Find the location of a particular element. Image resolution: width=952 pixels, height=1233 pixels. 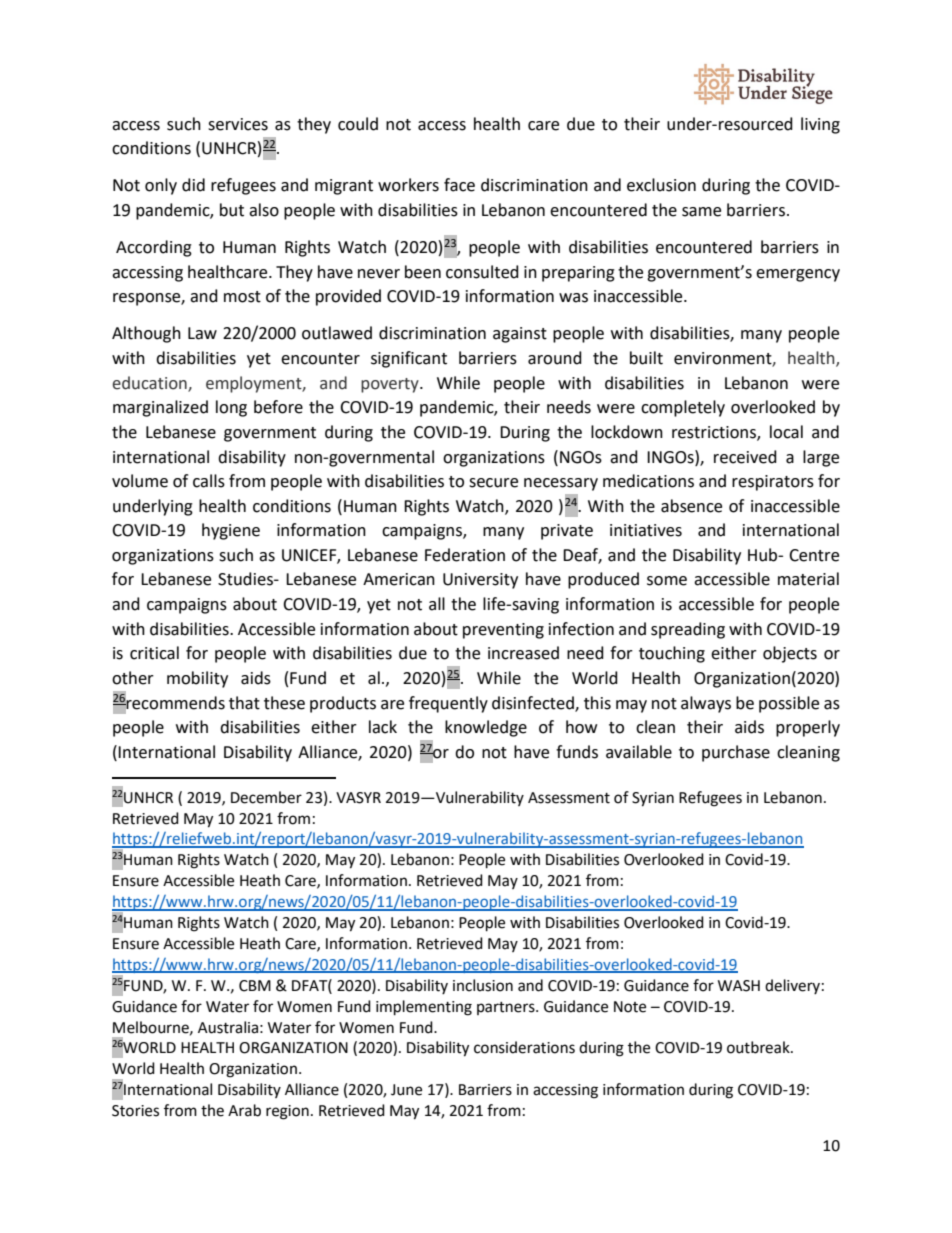

received is located at coordinates (745, 457).
